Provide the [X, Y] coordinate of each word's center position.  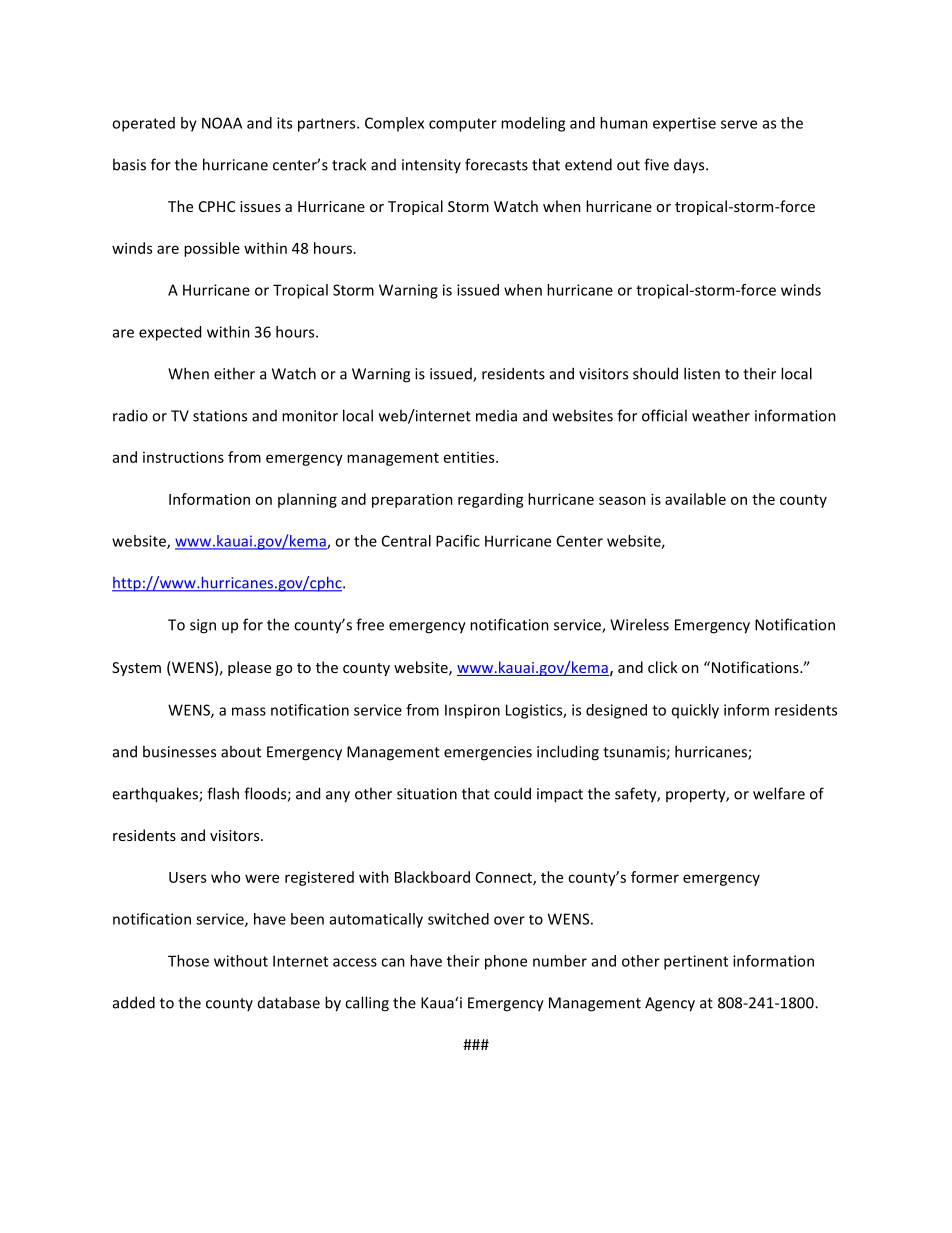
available [695, 499]
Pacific [458, 541]
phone [506, 962]
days [690, 166]
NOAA [222, 123]
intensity [431, 166]
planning [307, 500]
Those [188, 961]
